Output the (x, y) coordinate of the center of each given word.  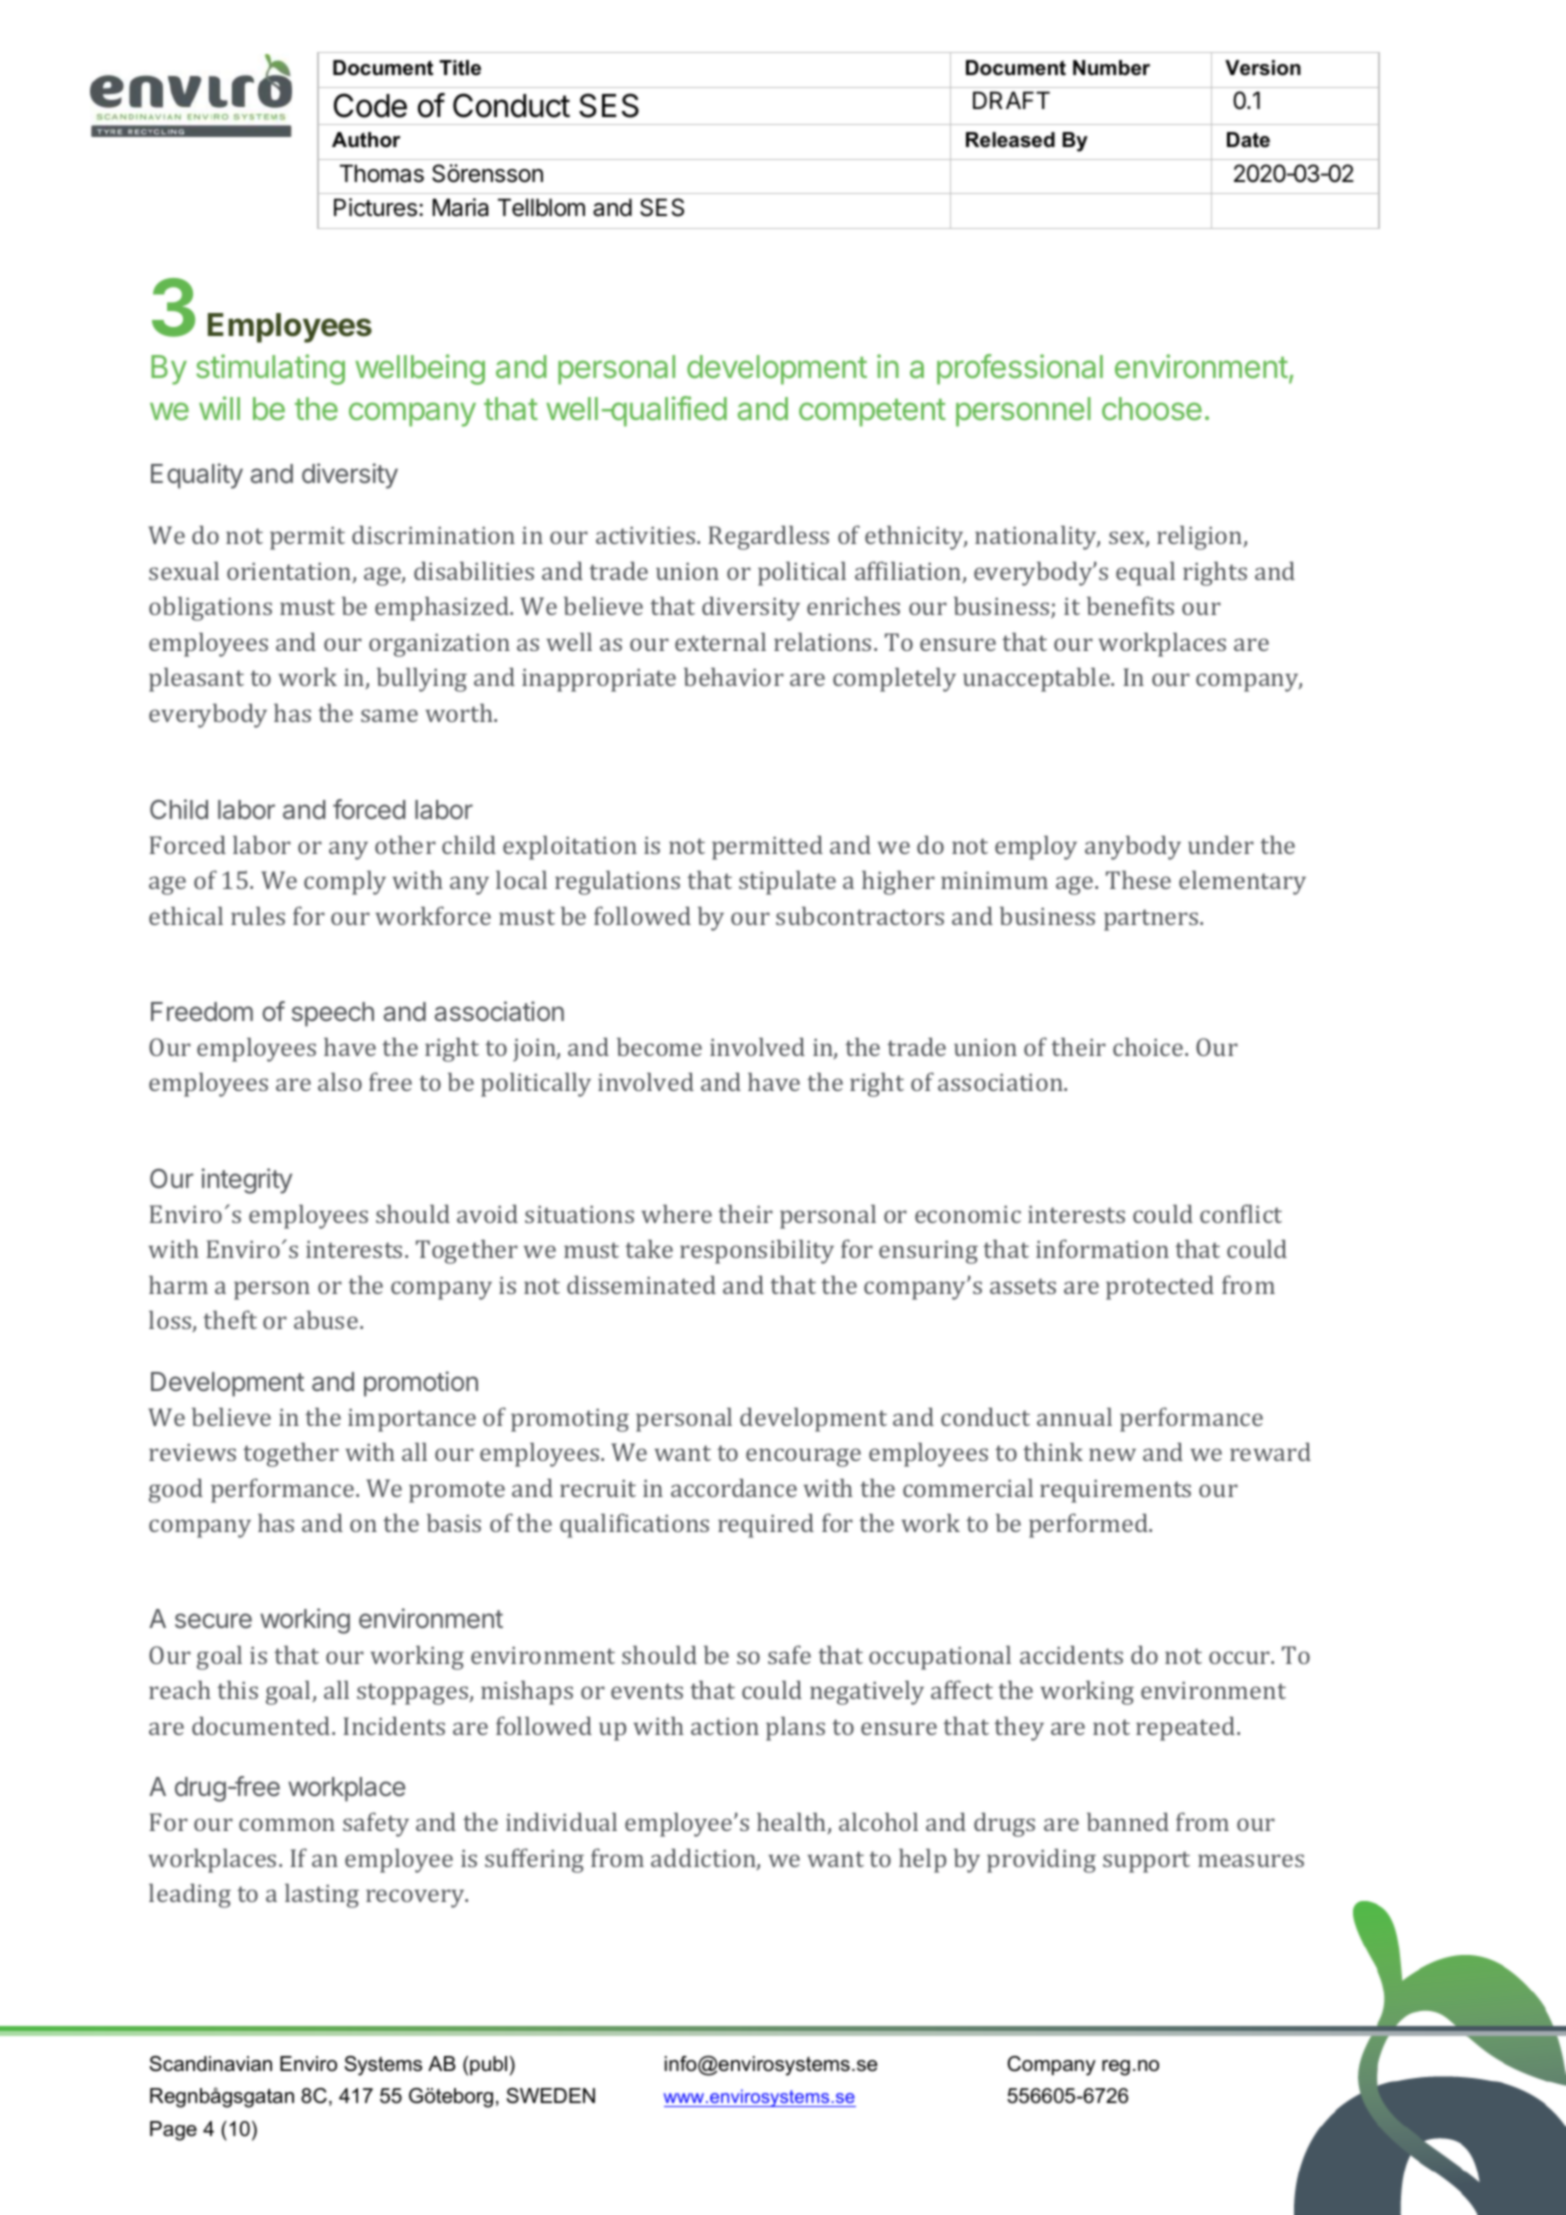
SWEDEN (550, 2096)
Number (1111, 68)
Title (460, 68)
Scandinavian (210, 2064)
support (1146, 1862)
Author (366, 140)
